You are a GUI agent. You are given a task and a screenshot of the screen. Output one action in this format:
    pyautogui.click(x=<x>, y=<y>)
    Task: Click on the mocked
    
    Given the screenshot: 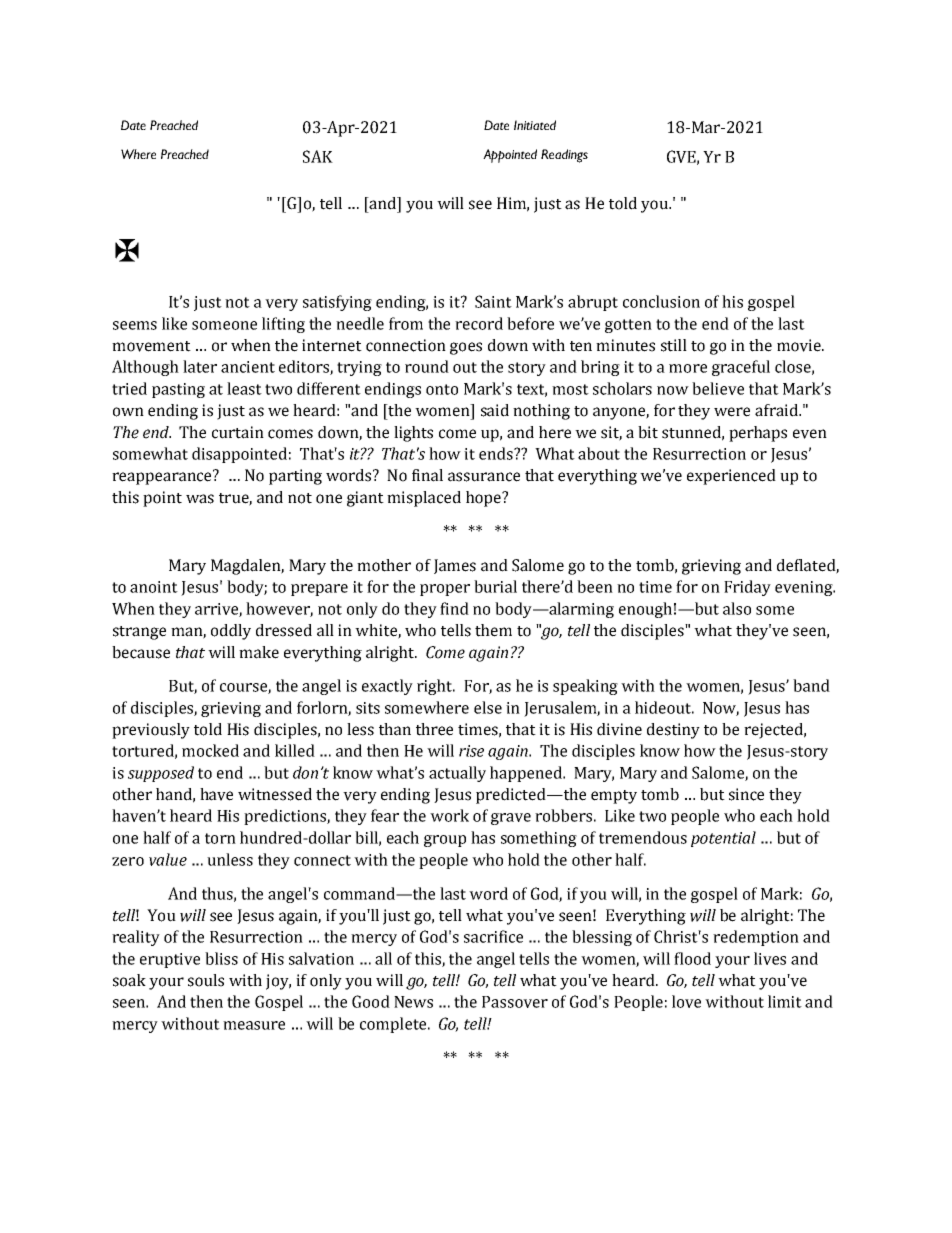 What is the action you would take?
    pyautogui.click(x=210, y=750)
